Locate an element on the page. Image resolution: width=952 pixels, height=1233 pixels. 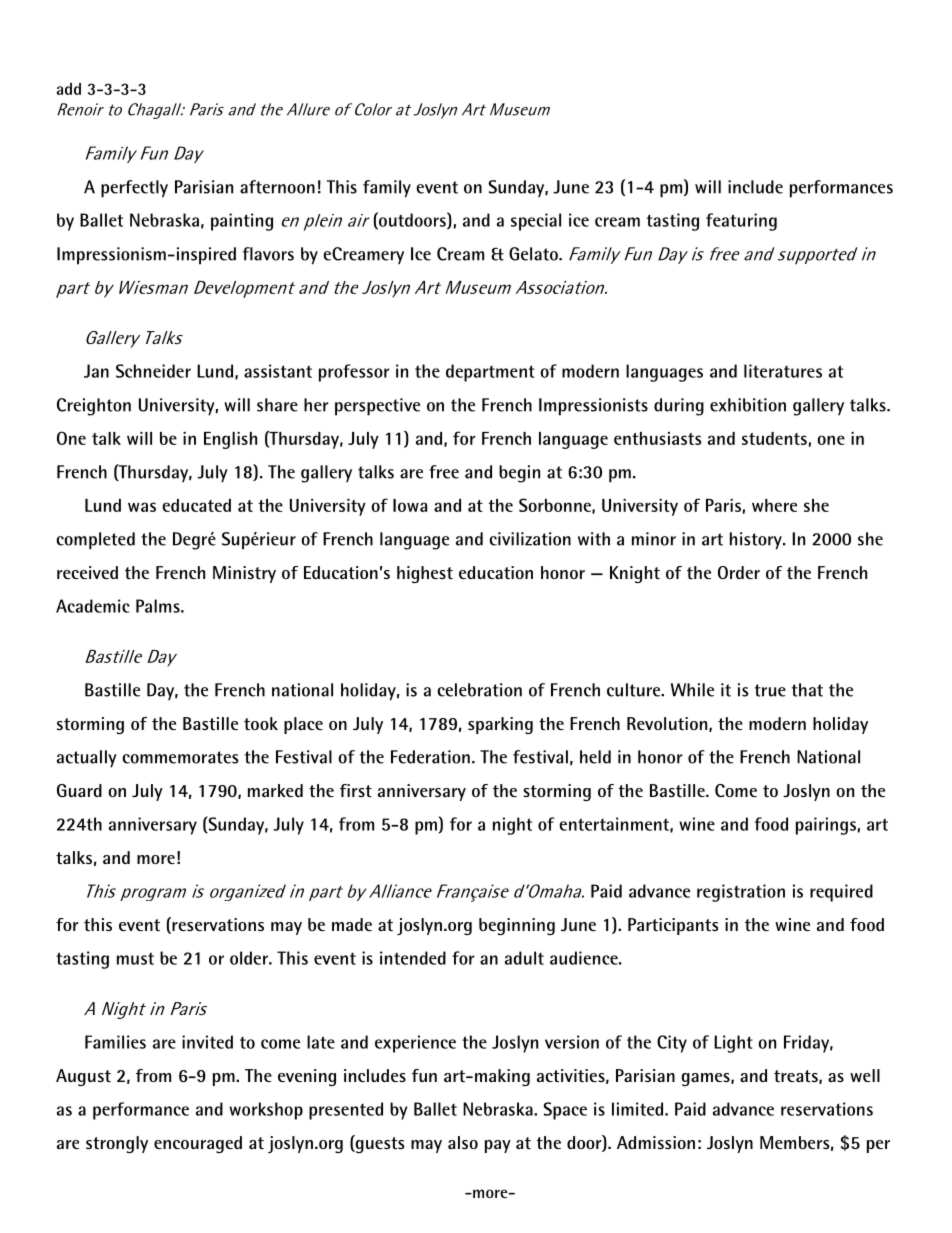
encouraged is located at coordinates (198, 1144).
